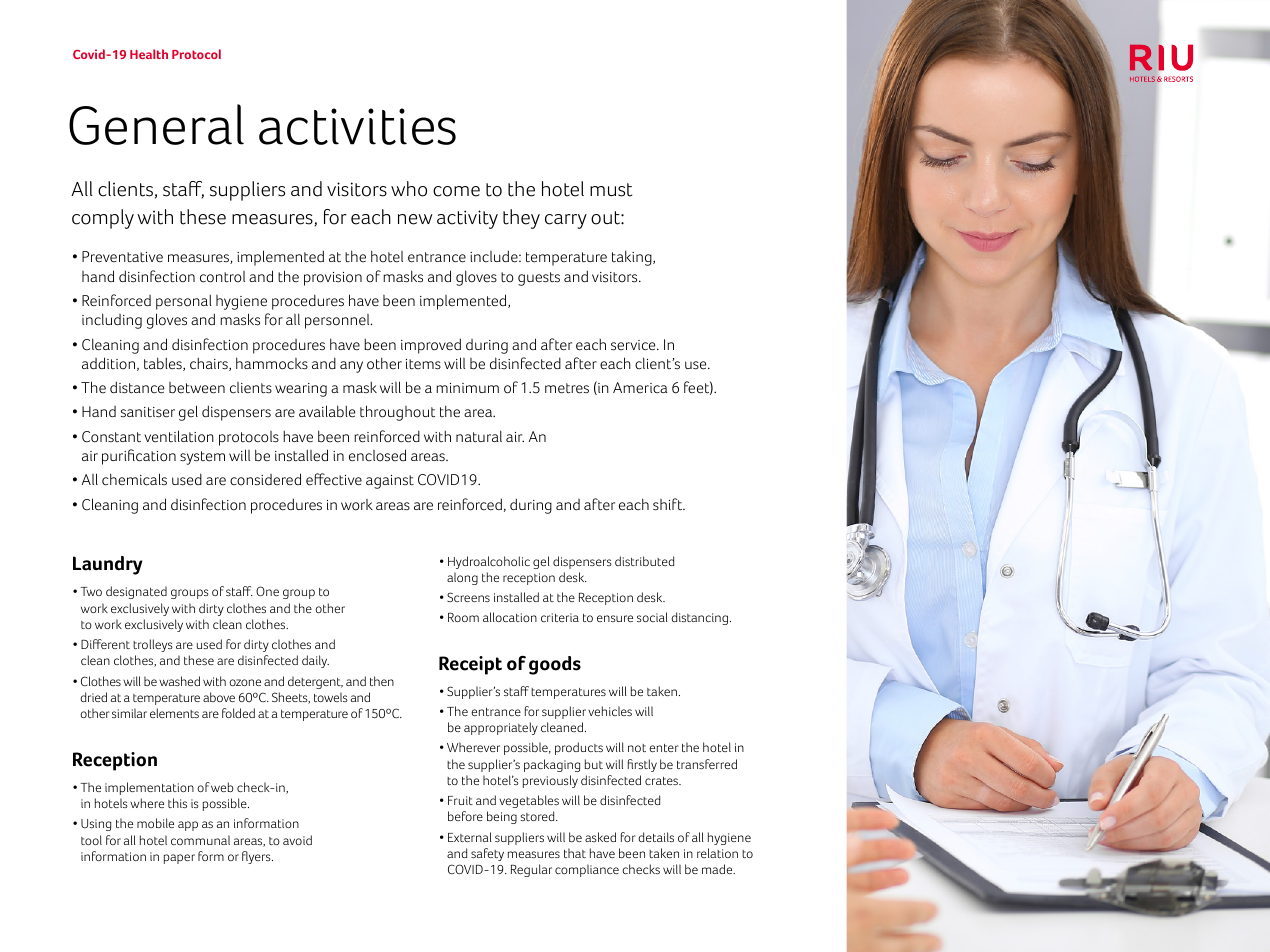 The image size is (1270, 952). Describe the element at coordinates (357, 126) in the image. I see `activities` at that location.
